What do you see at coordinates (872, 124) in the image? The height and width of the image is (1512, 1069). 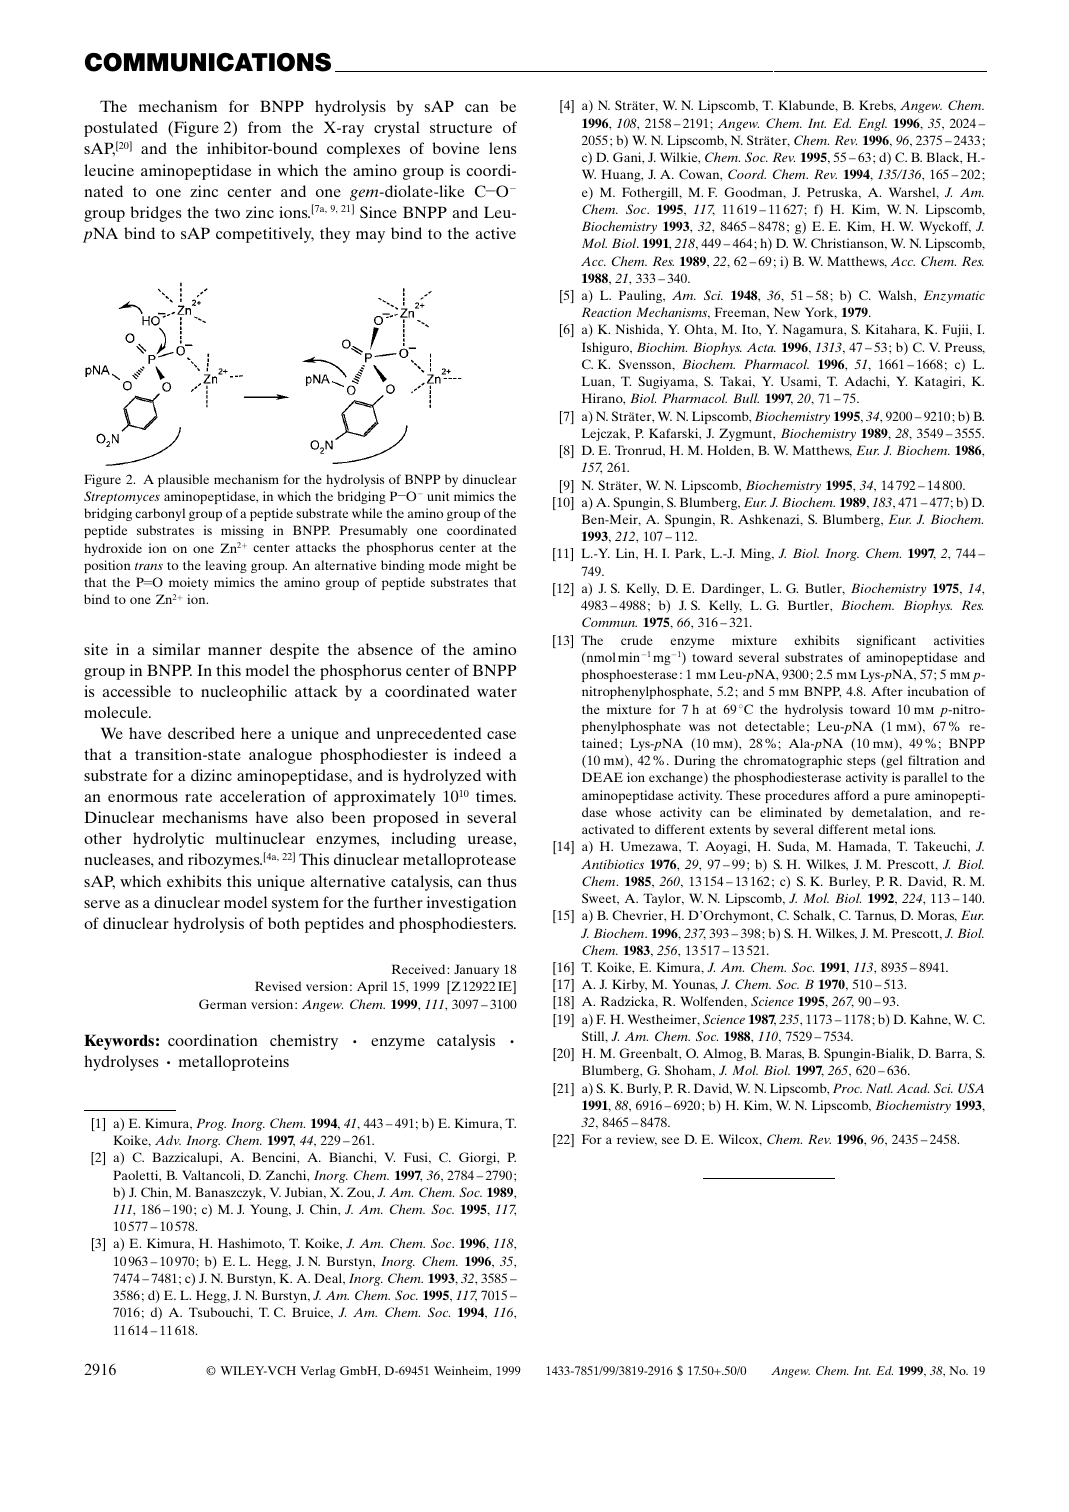 I see `Engl` at bounding box center [872, 124].
